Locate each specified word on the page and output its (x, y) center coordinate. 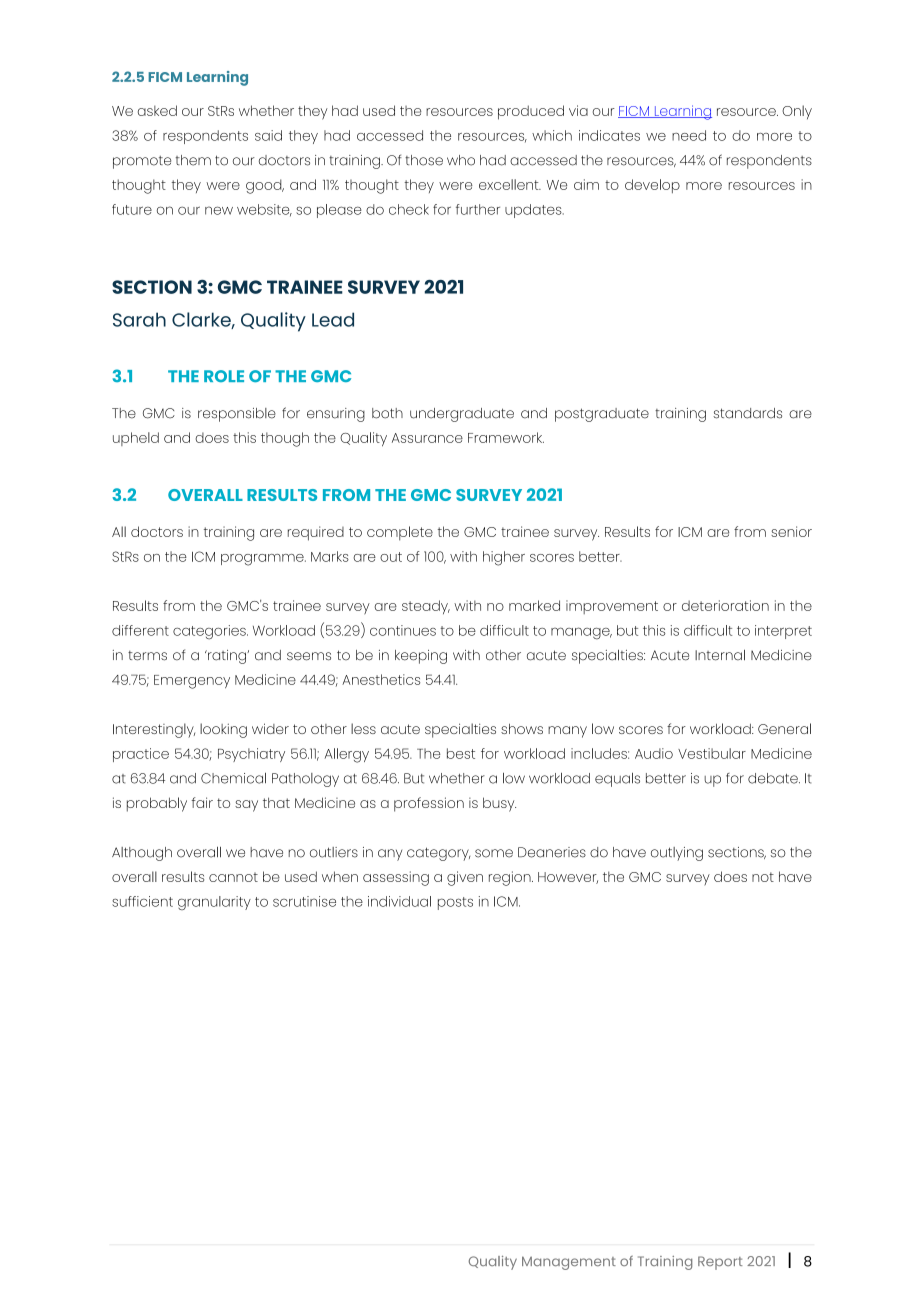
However (568, 878)
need (689, 135)
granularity (214, 903)
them (193, 160)
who (461, 160)
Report (720, 1263)
